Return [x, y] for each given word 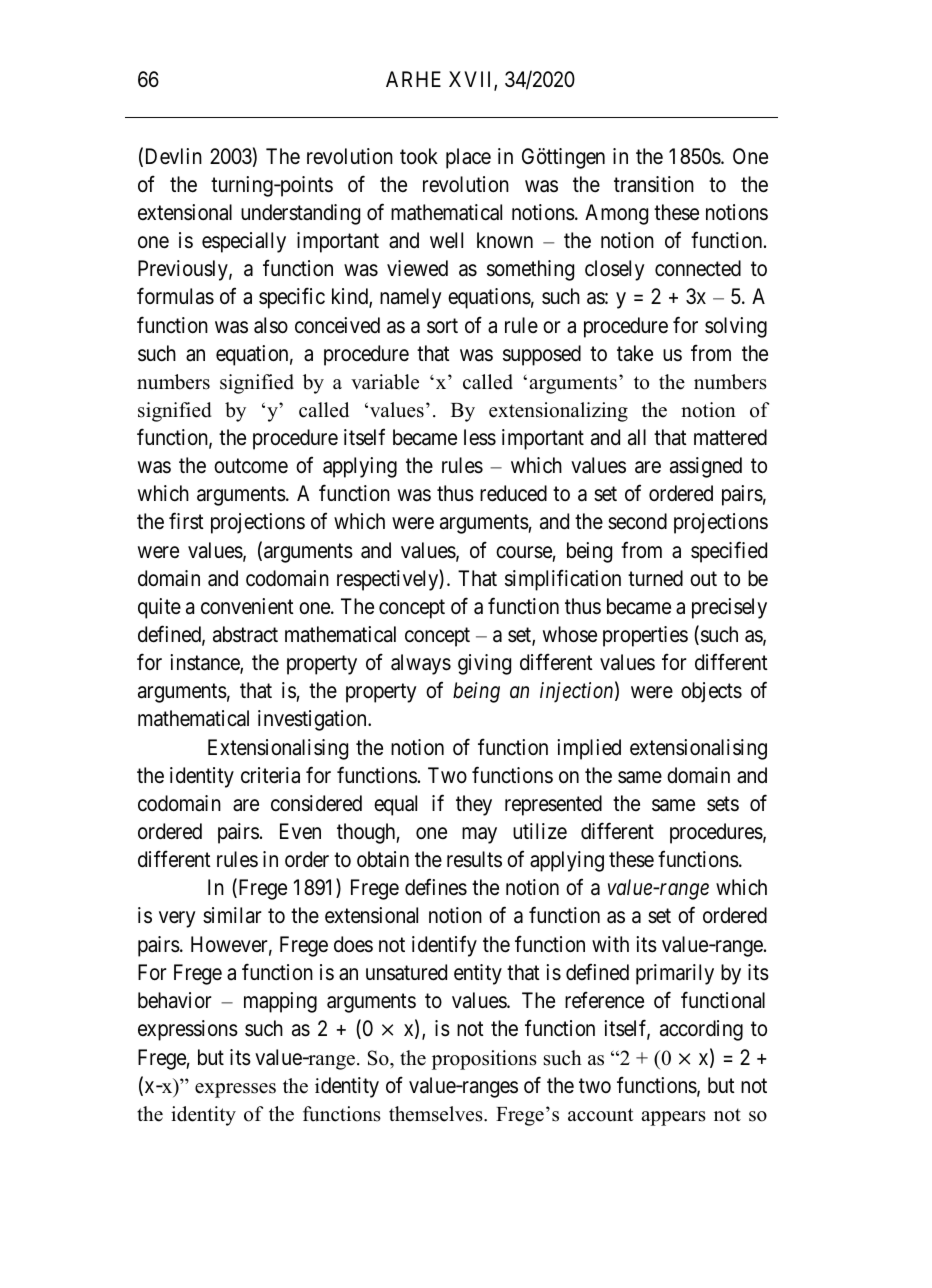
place [468, 158]
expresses [235, 1090]
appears [673, 1118]
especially [244, 242]
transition [654, 184]
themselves [437, 1114]
